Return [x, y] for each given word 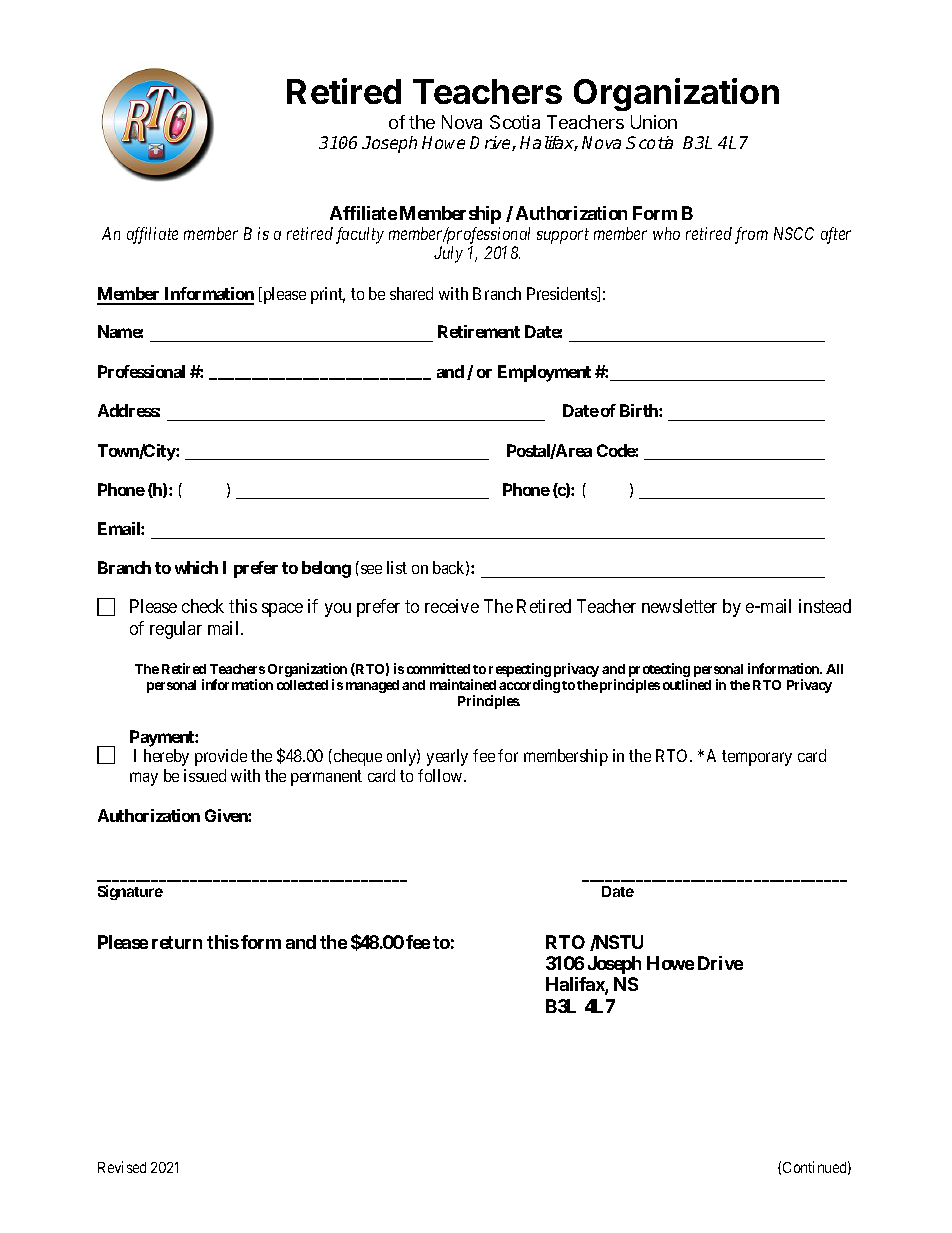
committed [438, 668]
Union [654, 122]
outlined [687, 684]
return [177, 942]
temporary [757, 758]
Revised [122, 1167]
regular [176, 630]
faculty [360, 235]
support [563, 236]
